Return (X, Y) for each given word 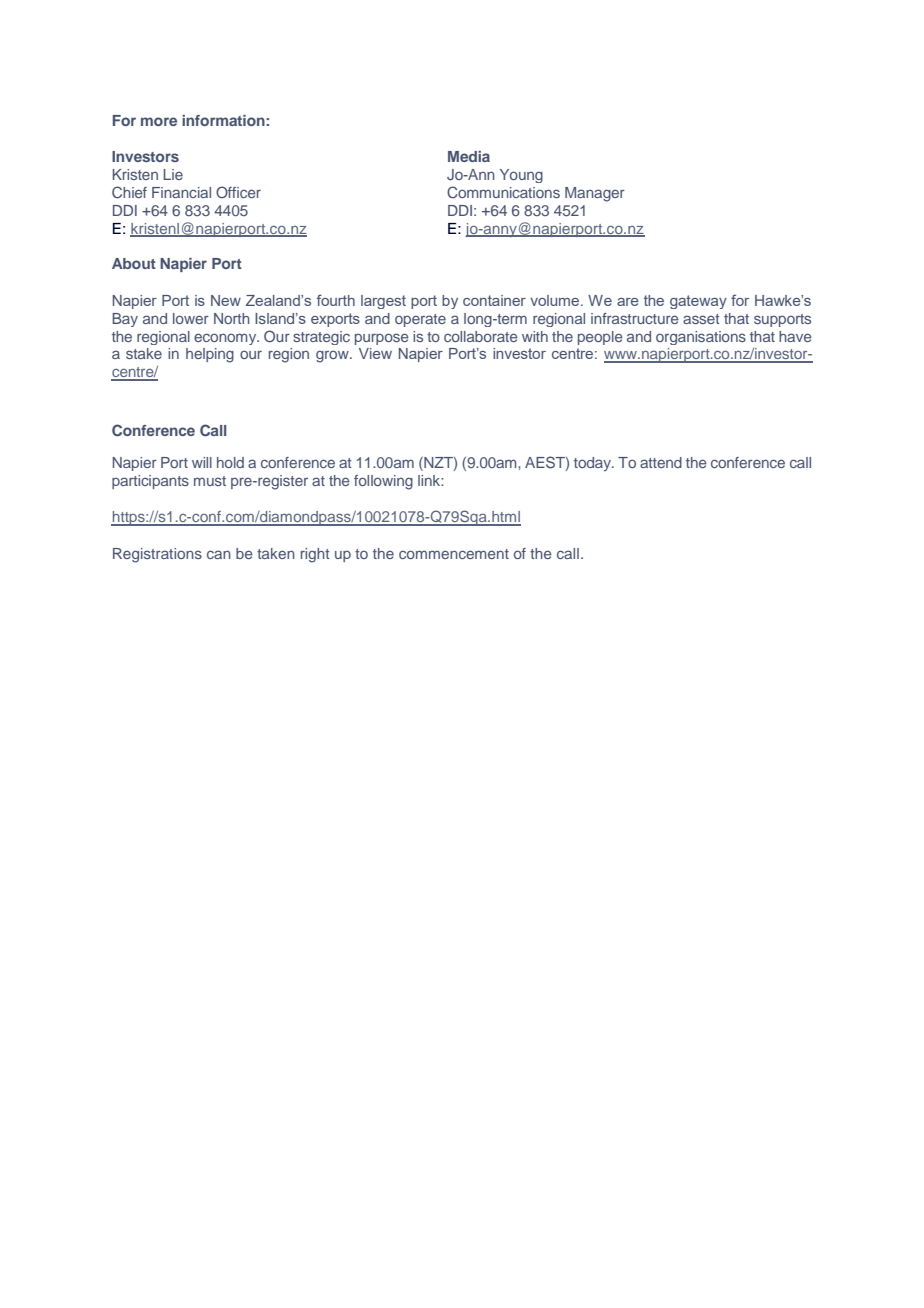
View (375, 353)
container (494, 300)
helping (210, 355)
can (219, 554)
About (134, 263)
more (159, 121)
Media (469, 156)
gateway (698, 302)
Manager (595, 194)
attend (661, 462)
